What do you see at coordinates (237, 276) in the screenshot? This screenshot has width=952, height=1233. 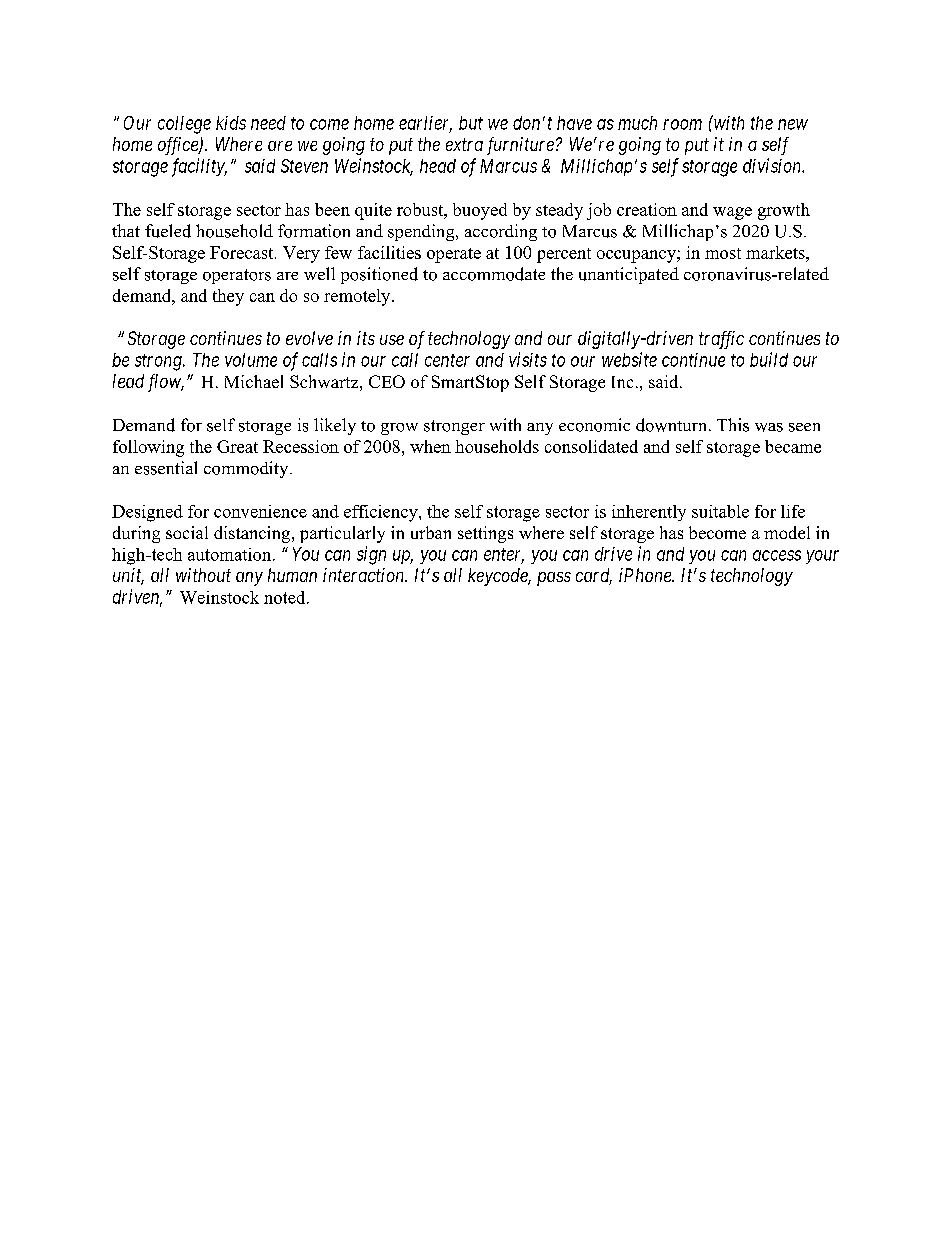 I see `operators` at bounding box center [237, 276].
